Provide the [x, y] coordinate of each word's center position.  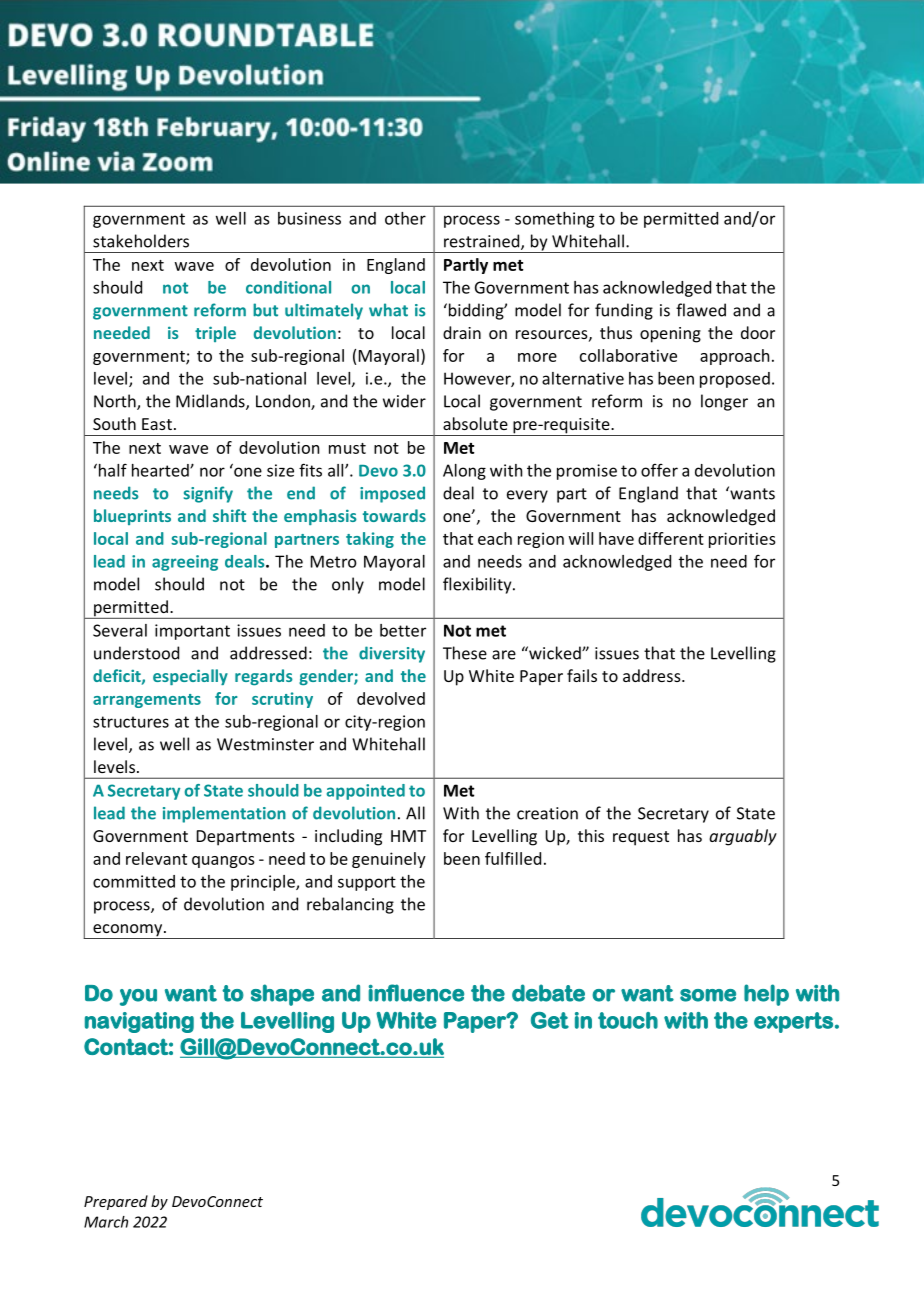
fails [582, 675]
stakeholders [141, 241]
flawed [701, 310]
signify [208, 494]
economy [127, 931]
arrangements [147, 701]
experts [793, 1022]
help [766, 995]
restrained [483, 242]
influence [416, 993]
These [465, 653]
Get [550, 1020]
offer [659, 470]
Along [464, 472]
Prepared [116, 1202]
